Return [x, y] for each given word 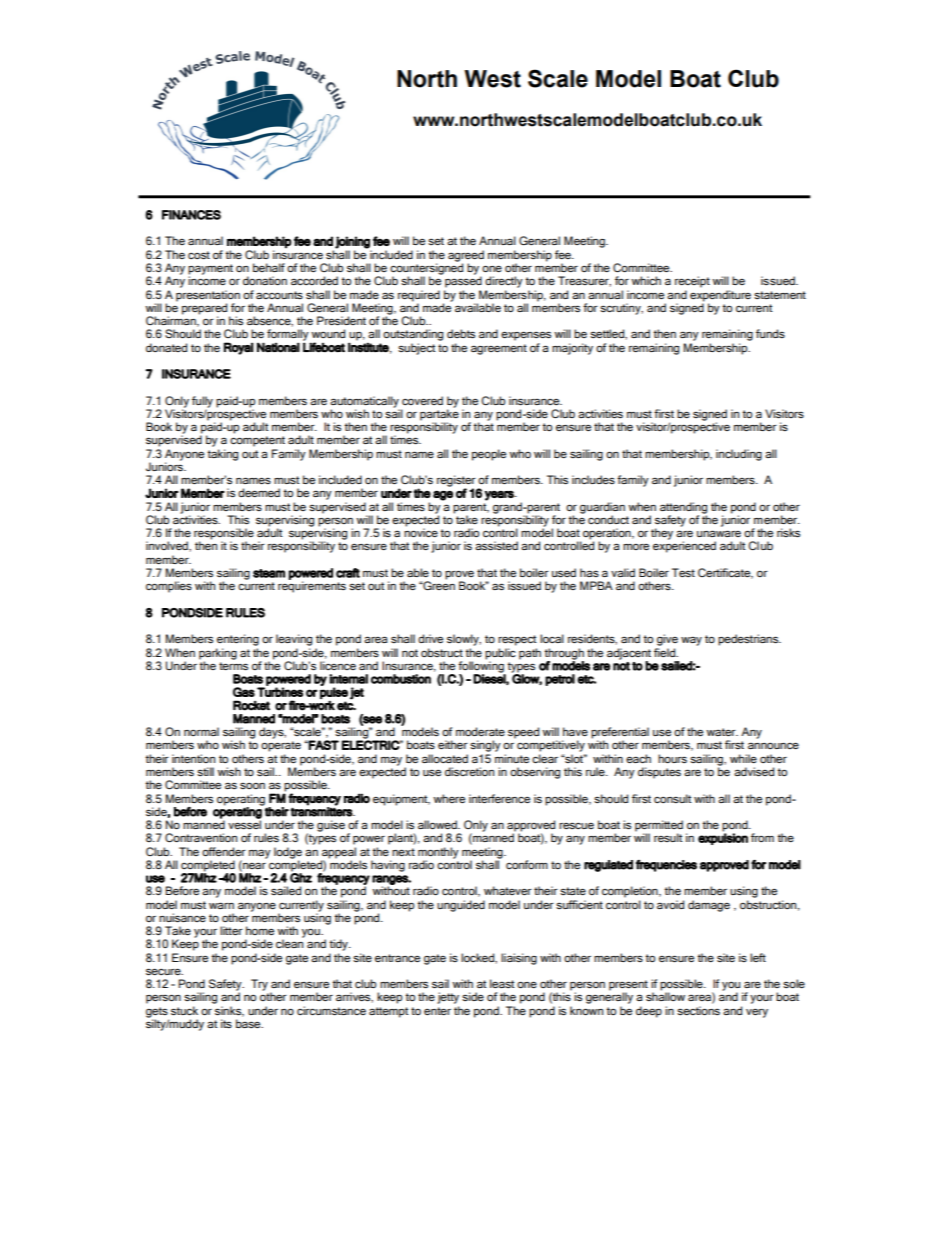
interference [499, 798]
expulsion [723, 838]
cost [199, 255]
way [691, 641]
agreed [466, 257]
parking [218, 655]
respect [517, 640]
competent [257, 441]
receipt [692, 282]
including [739, 455]
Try [259, 985]
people [489, 455]
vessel [244, 824]
